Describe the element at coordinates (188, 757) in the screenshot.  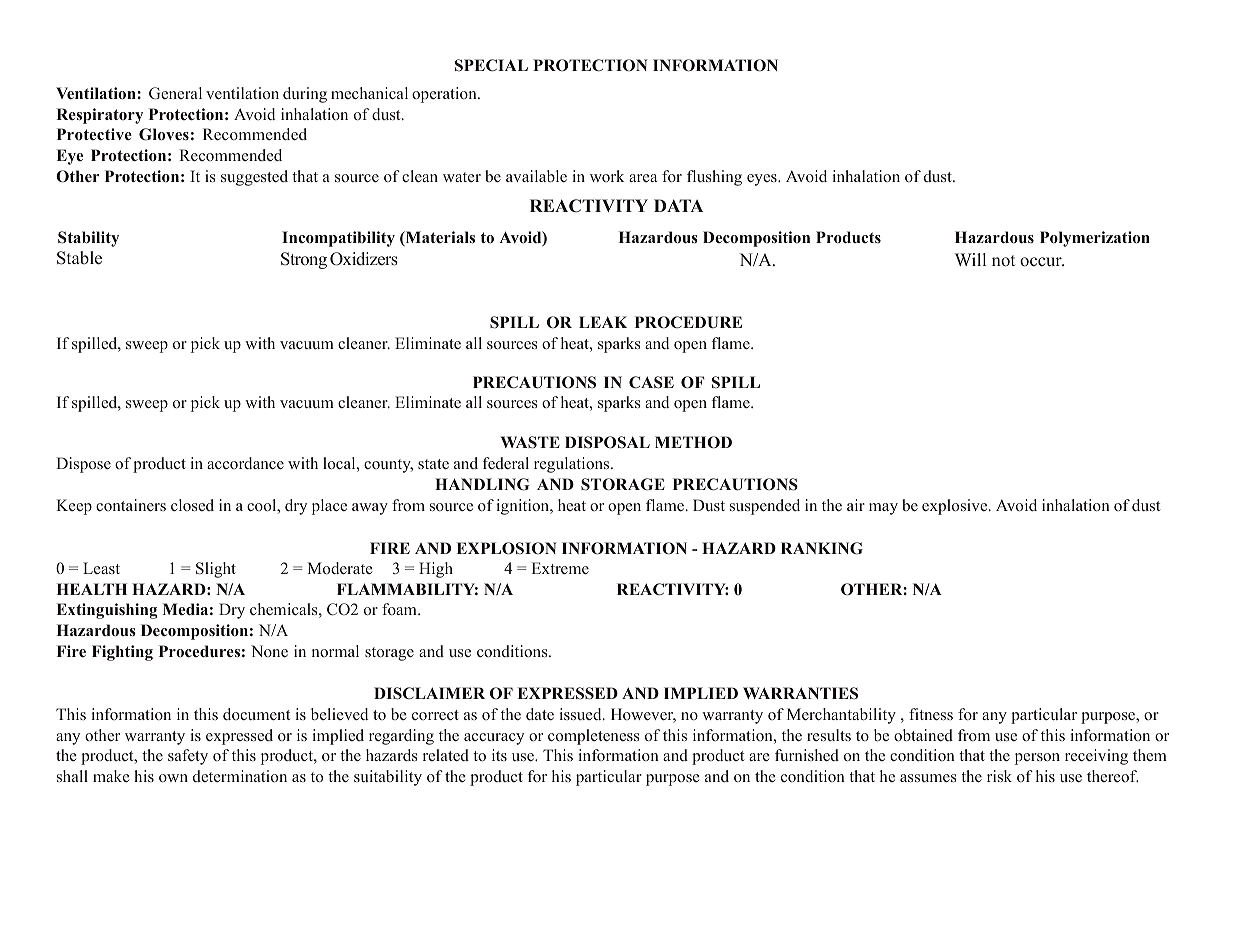
I see `safety` at that location.
